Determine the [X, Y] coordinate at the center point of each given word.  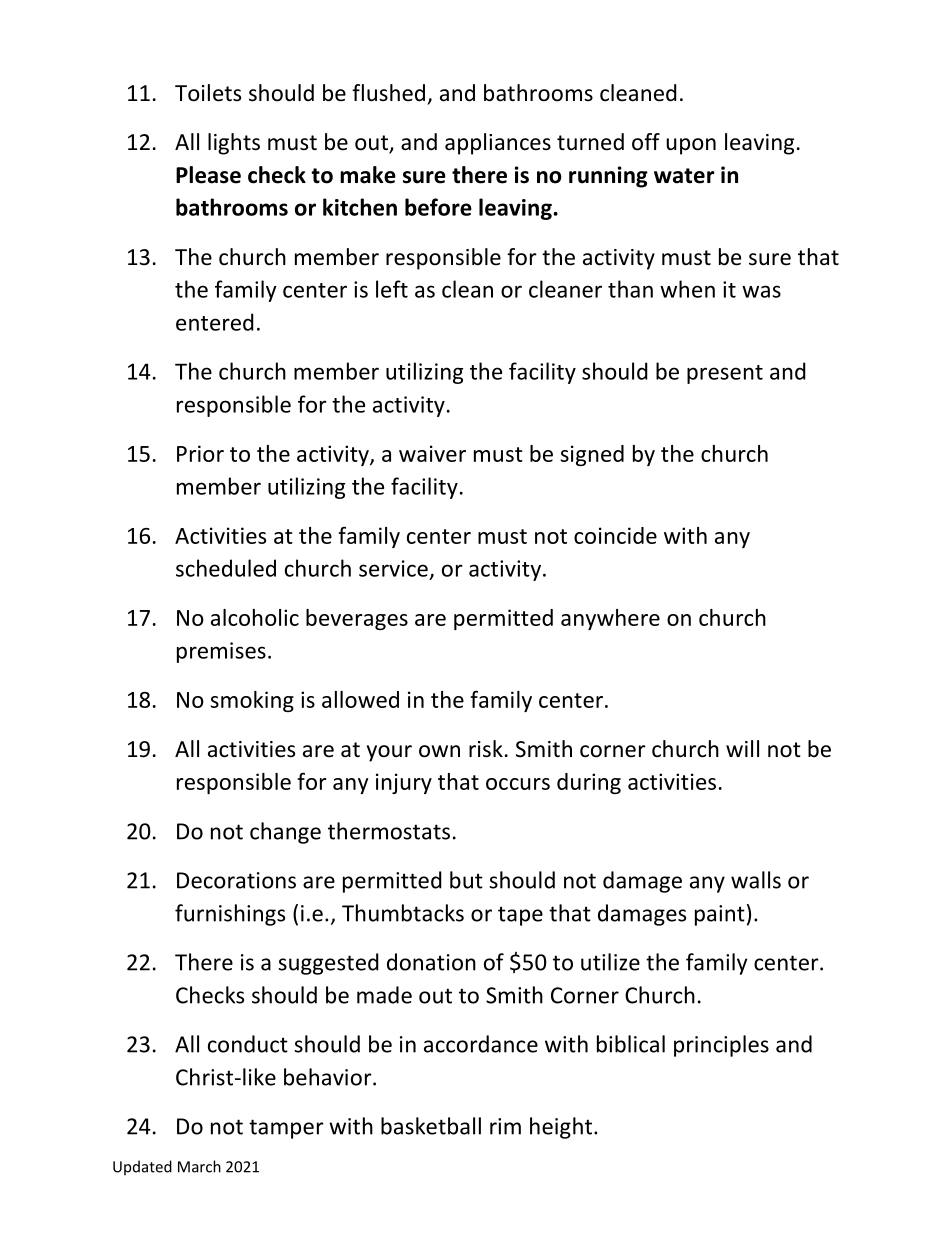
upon [691, 146]
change [285, 833]
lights [234, 144]
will [742, 748]
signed [592, 455]
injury [404, 783]
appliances [498, 144]
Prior [200, 453]
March [199, 1166]
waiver [432, 453]
